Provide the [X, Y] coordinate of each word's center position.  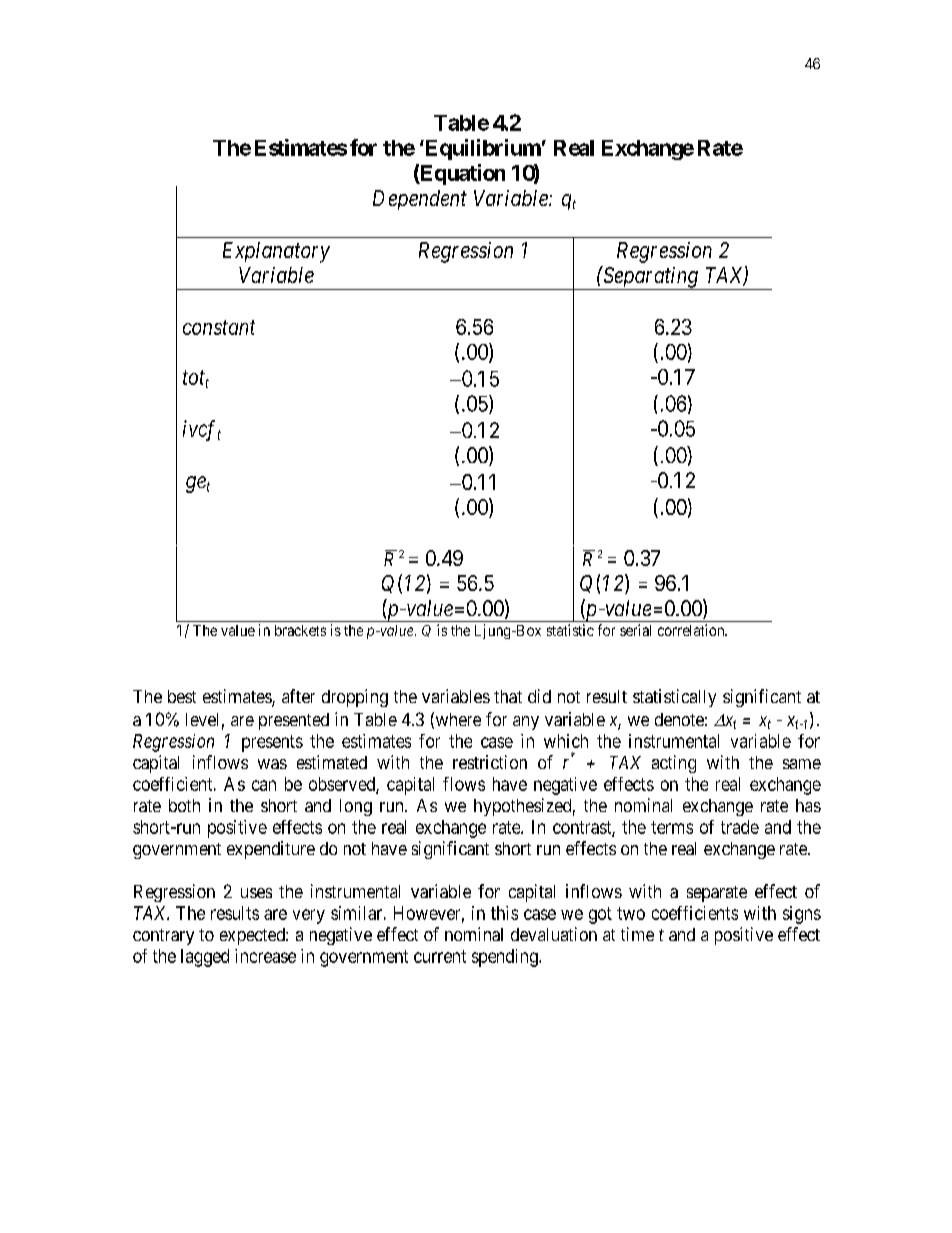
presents [272, 743]
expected [253, 936]
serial [635, 630]
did [539, 696]
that [508, 696]
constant [219, 327]
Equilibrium [482, 149]
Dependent [420, 200]
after [298, 696]
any [526, 723]
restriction [490, 762]
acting [674, 764]
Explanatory [276, 252]
